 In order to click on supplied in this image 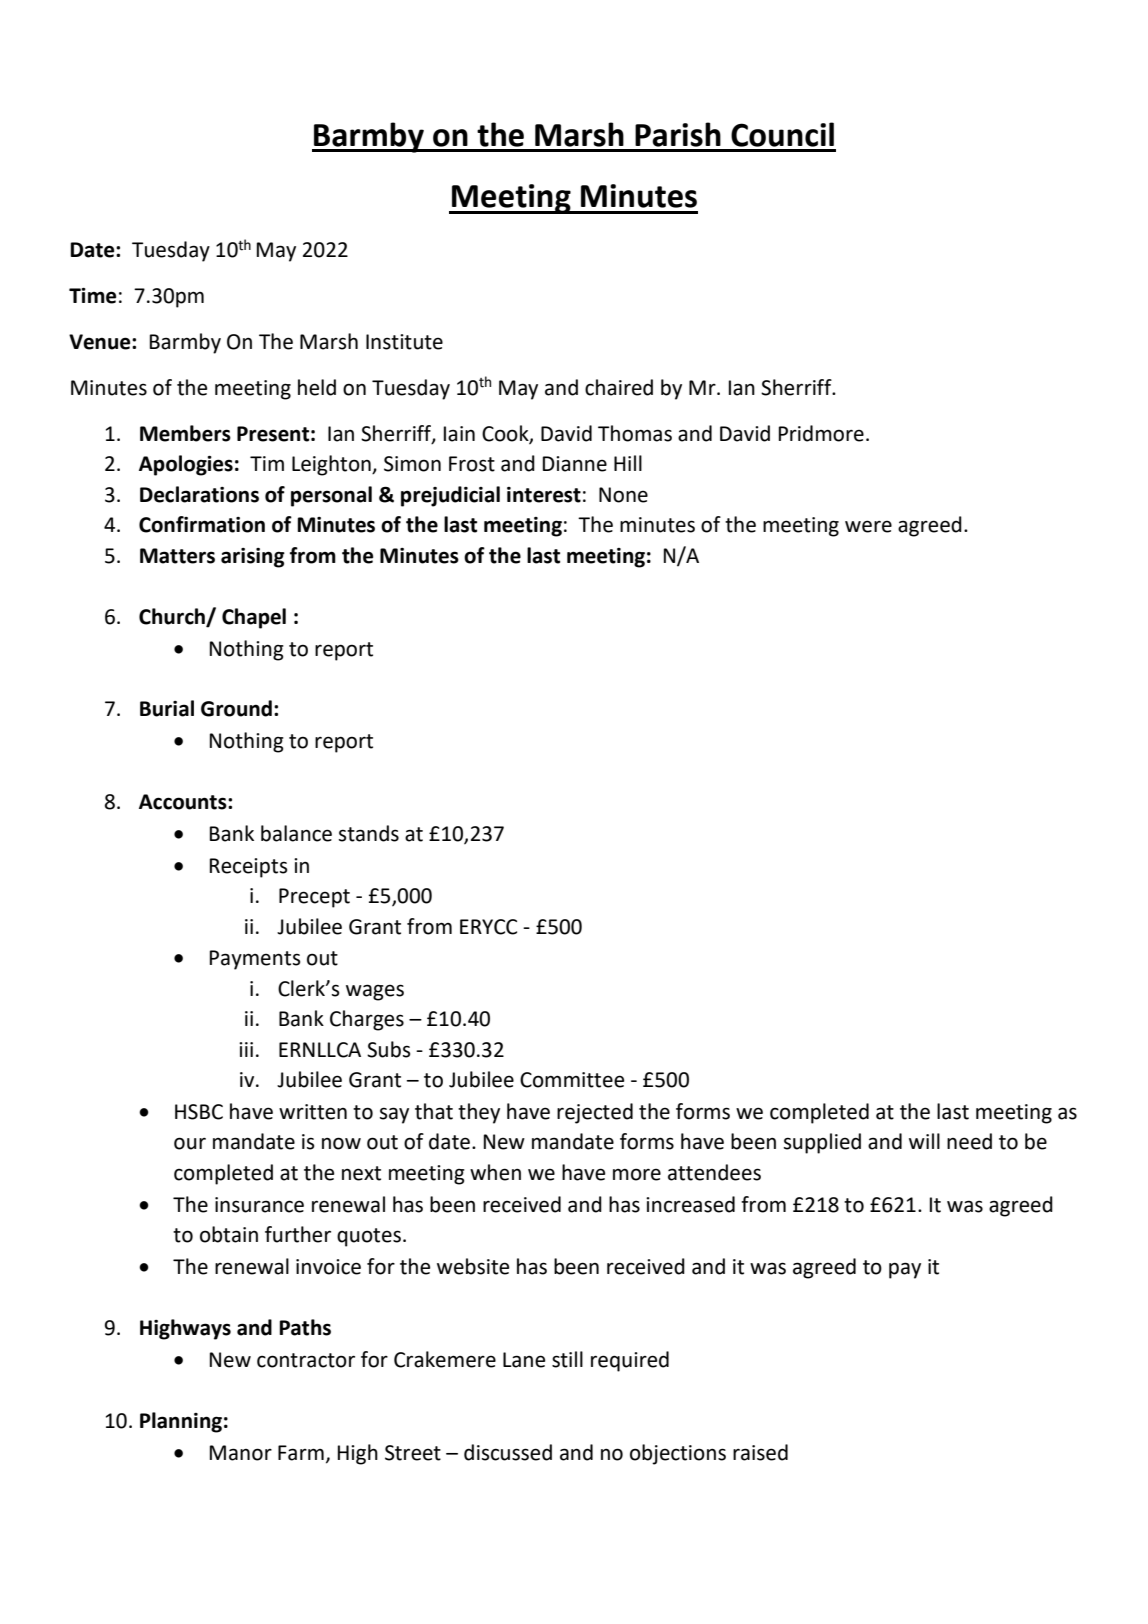, I will do `click(822, 1143)`.
